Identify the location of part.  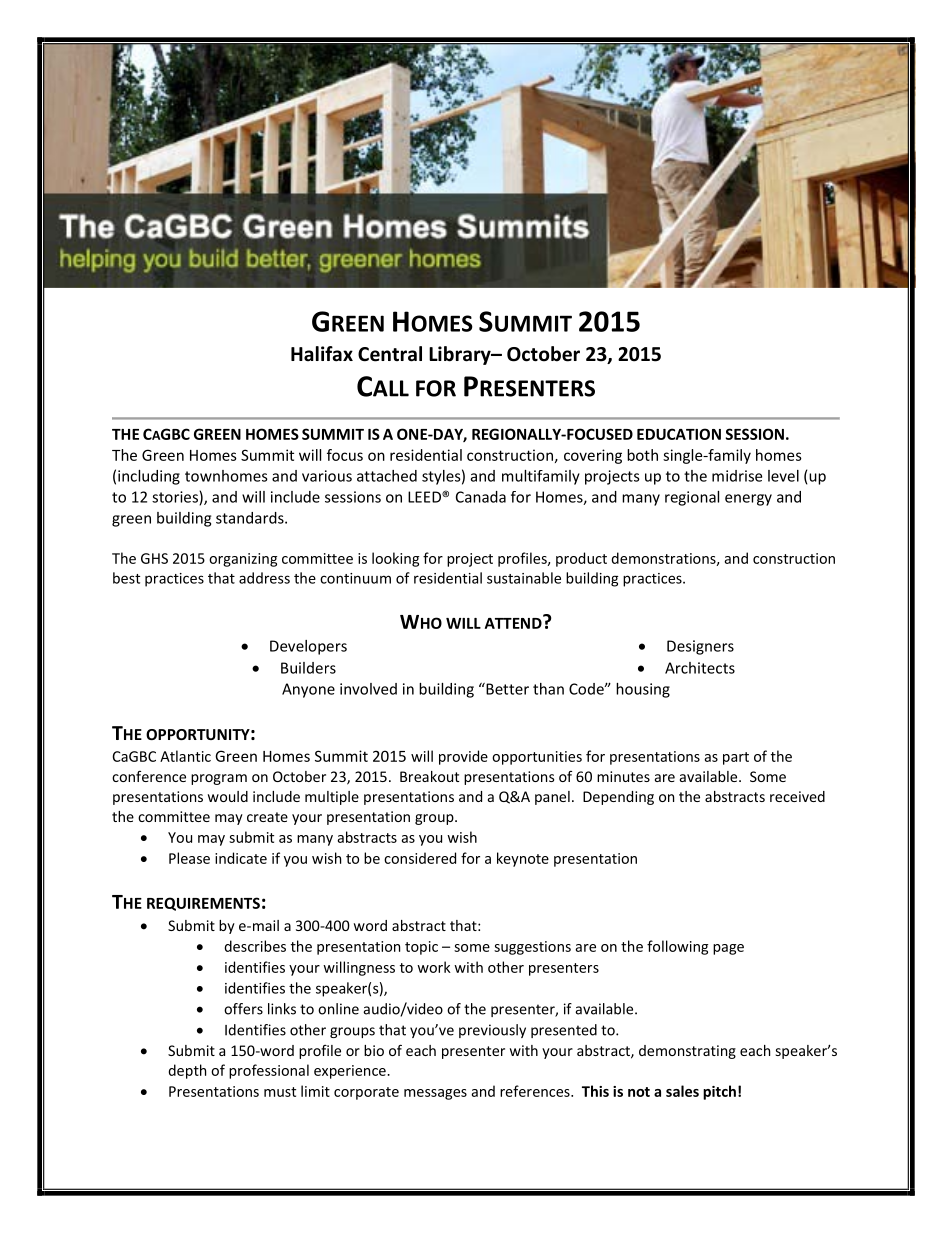
(736, 758).
